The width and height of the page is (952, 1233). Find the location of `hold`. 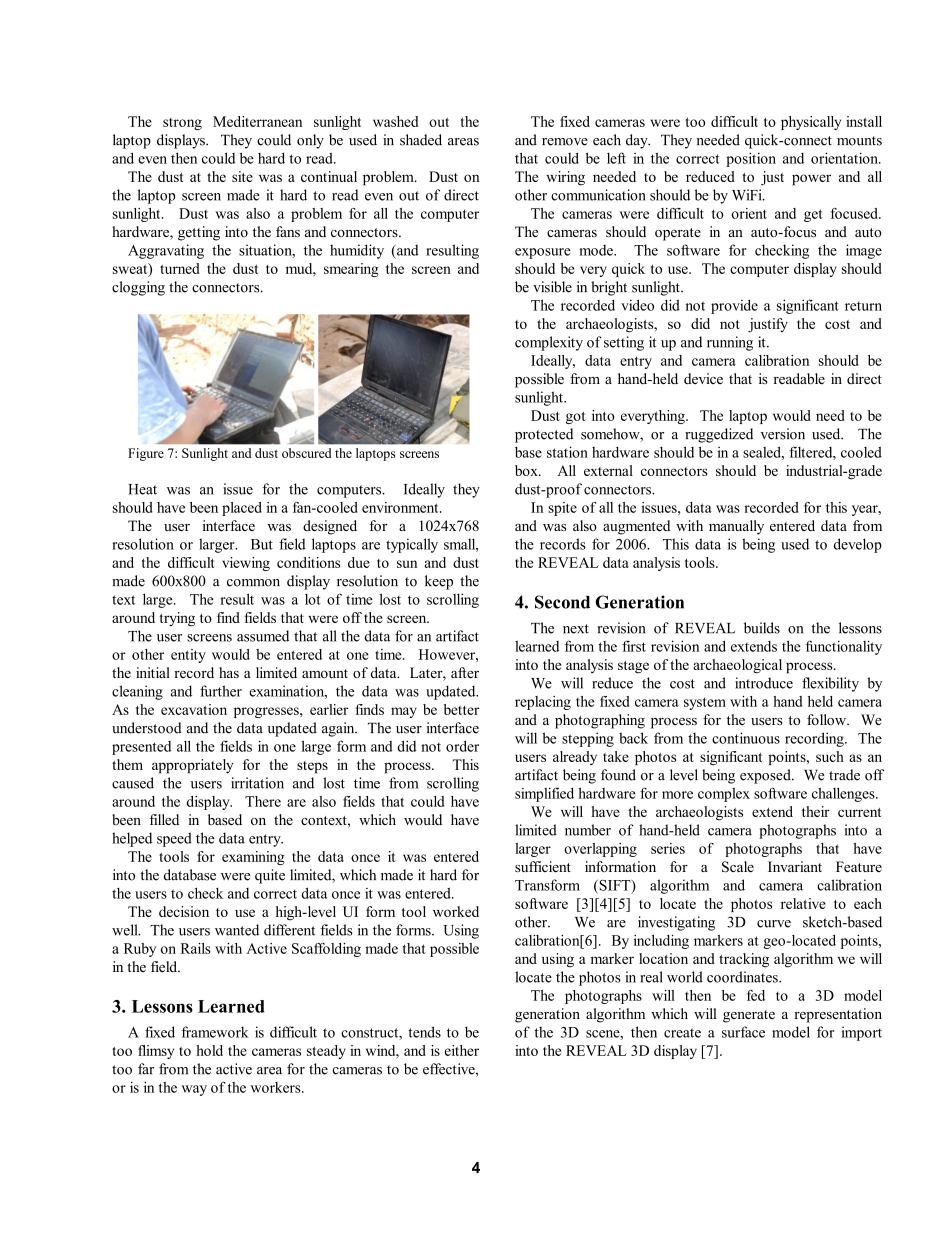

hold is located at coordinates (209, 1050).
